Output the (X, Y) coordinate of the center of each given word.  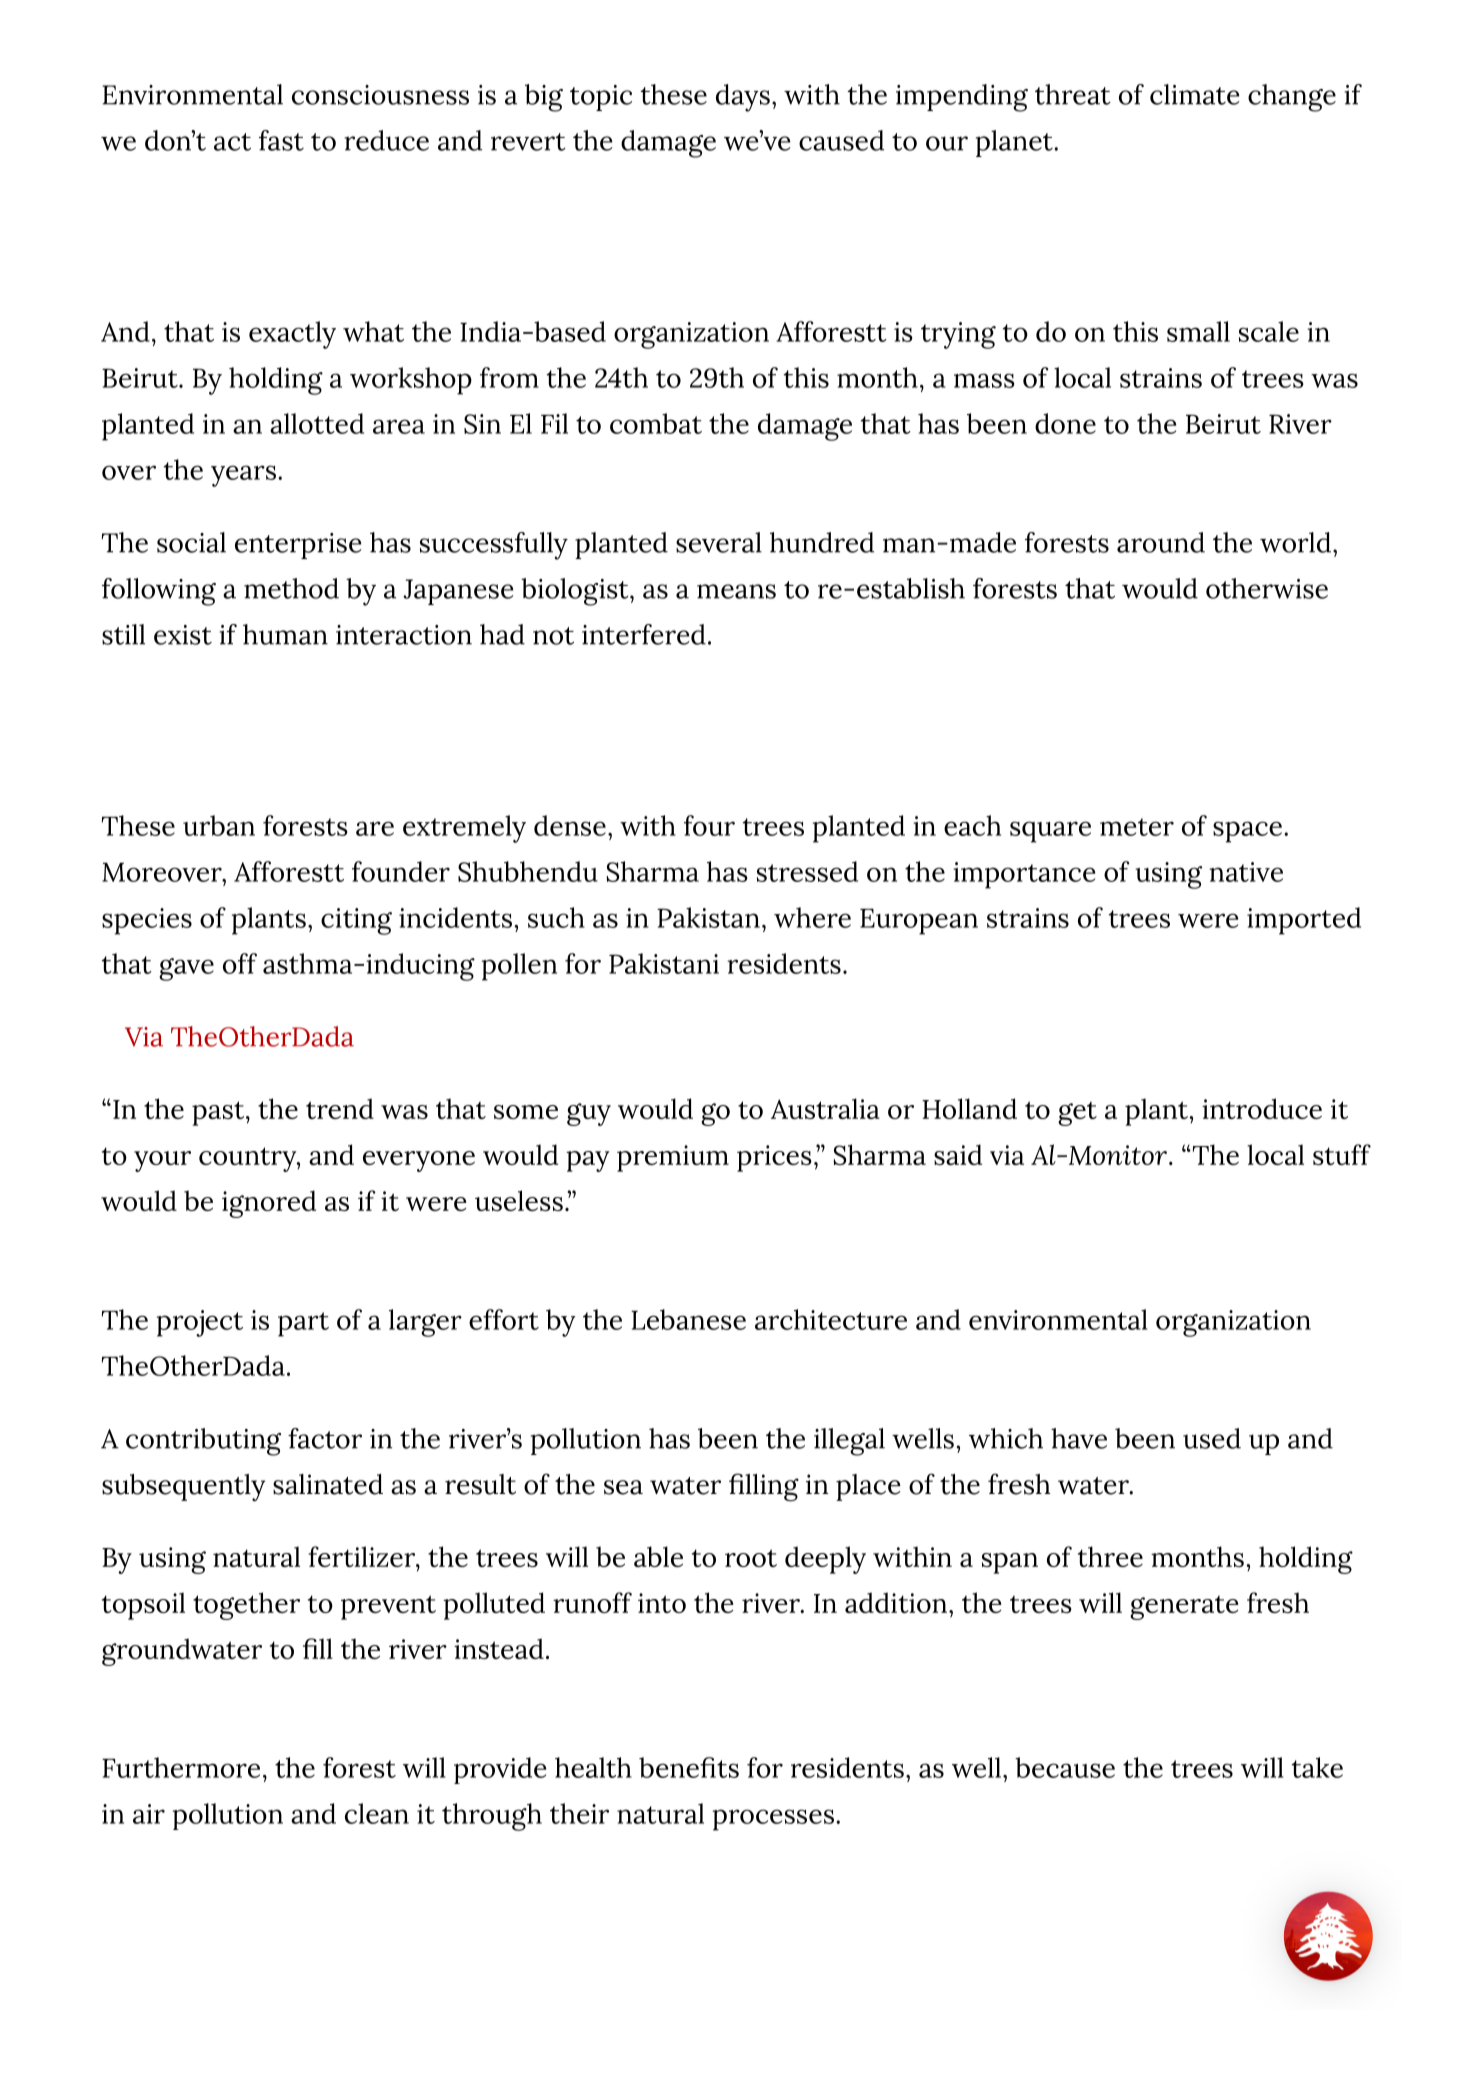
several (719, 542)
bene (670, 1767)
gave (186, 969)
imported (1304, 921)
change (1292, 98)
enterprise (298, 546)
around (1161, 542)
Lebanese (688, 1319)
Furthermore (181, 1767)
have (1079, 1438)
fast (281, 140)
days (743, 98)
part (303, 1324)
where (812, 917)
